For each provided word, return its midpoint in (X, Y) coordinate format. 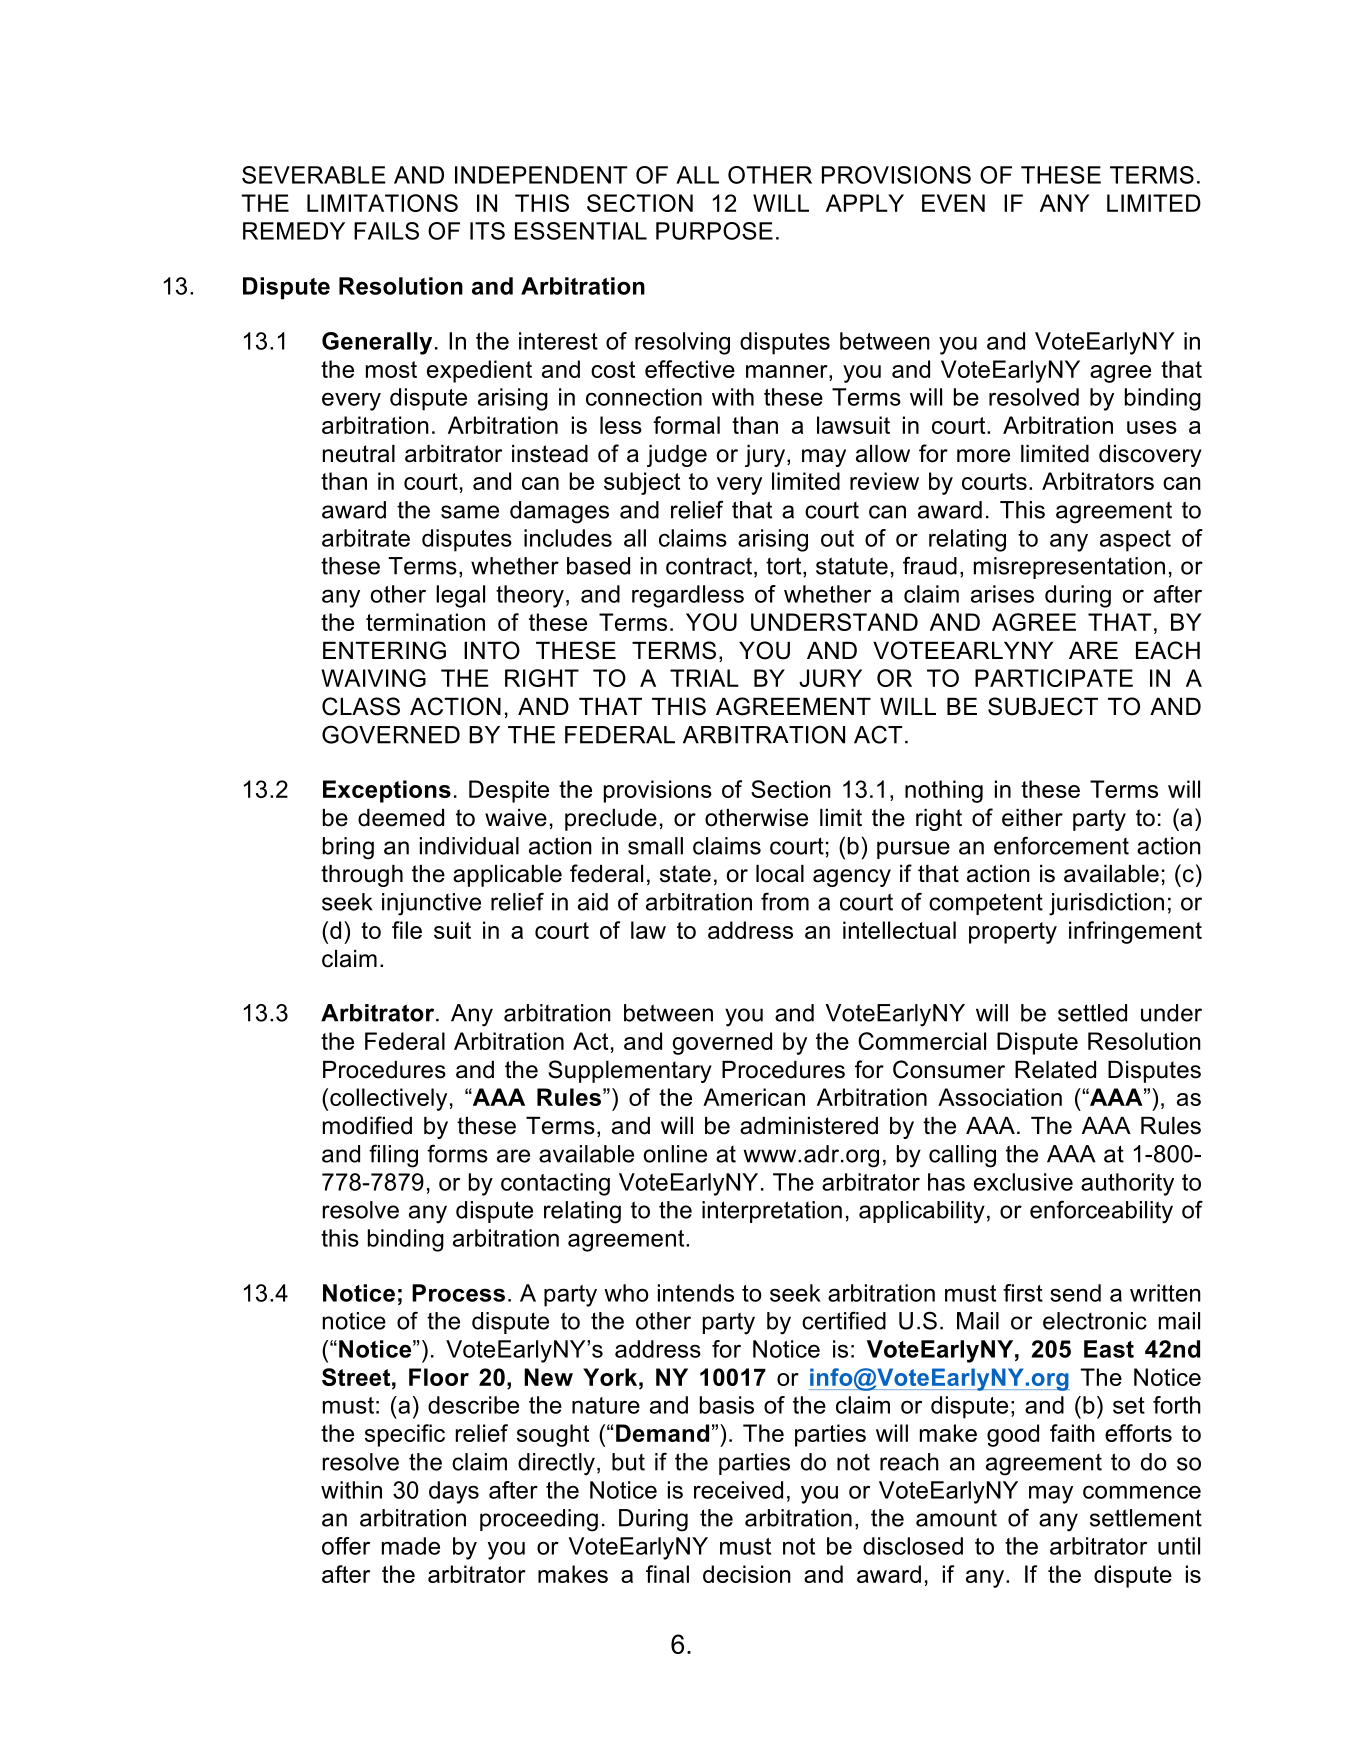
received (738, 1490)
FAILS (386, 231)
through (362, 876)
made (411, 1546)
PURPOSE (714, 231)
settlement (1146, 1518)
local (780, 874)
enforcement (1061, 846)
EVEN (953, 203)
